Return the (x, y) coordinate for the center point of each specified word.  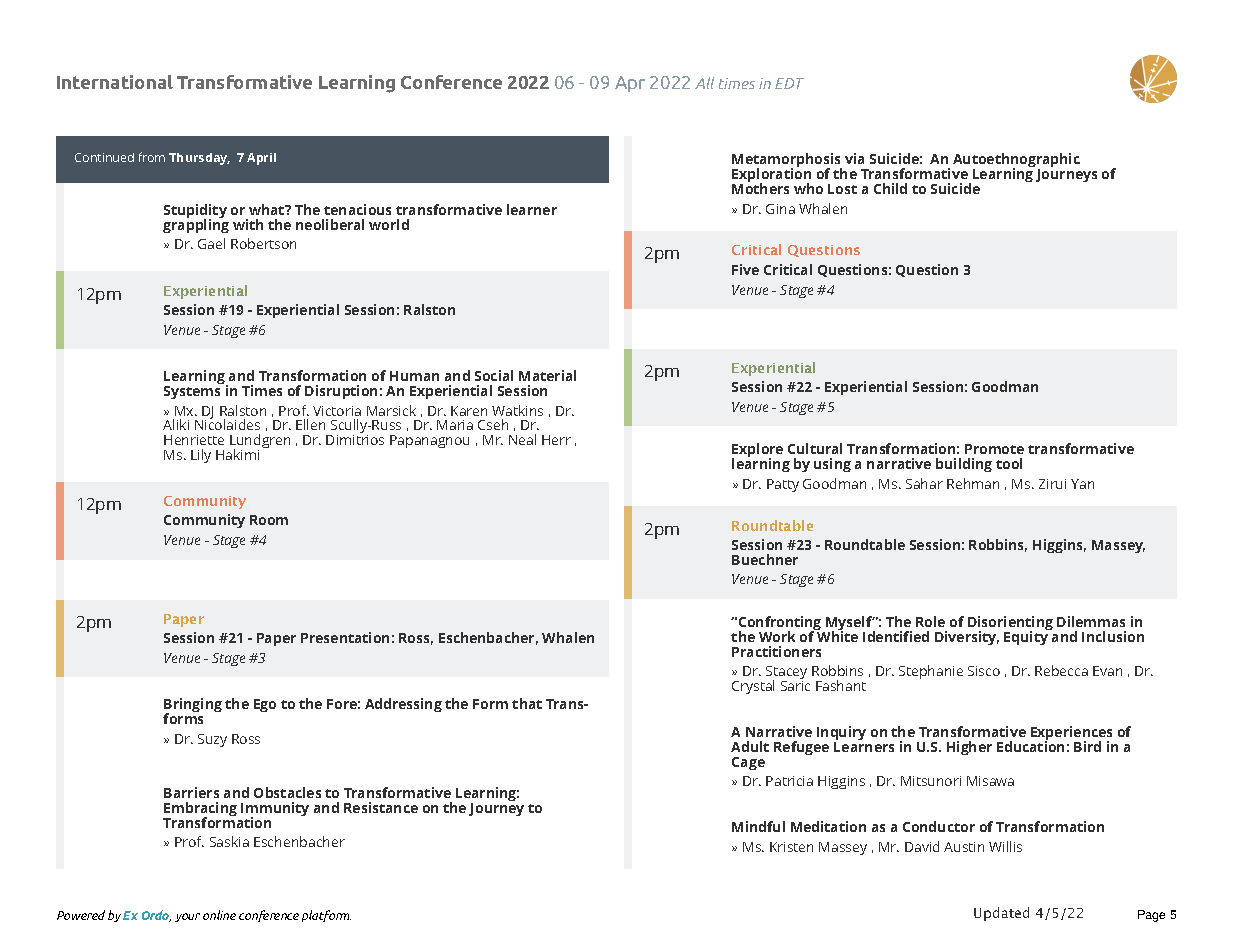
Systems (192, 392)
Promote (994, 449)
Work (777, 636)
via (854, 158)
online (219, 915)
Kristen (791, 847)
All (704, 83)
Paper (276, 639)
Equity (1027, 637)
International (115, 82)
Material (547, 375)
